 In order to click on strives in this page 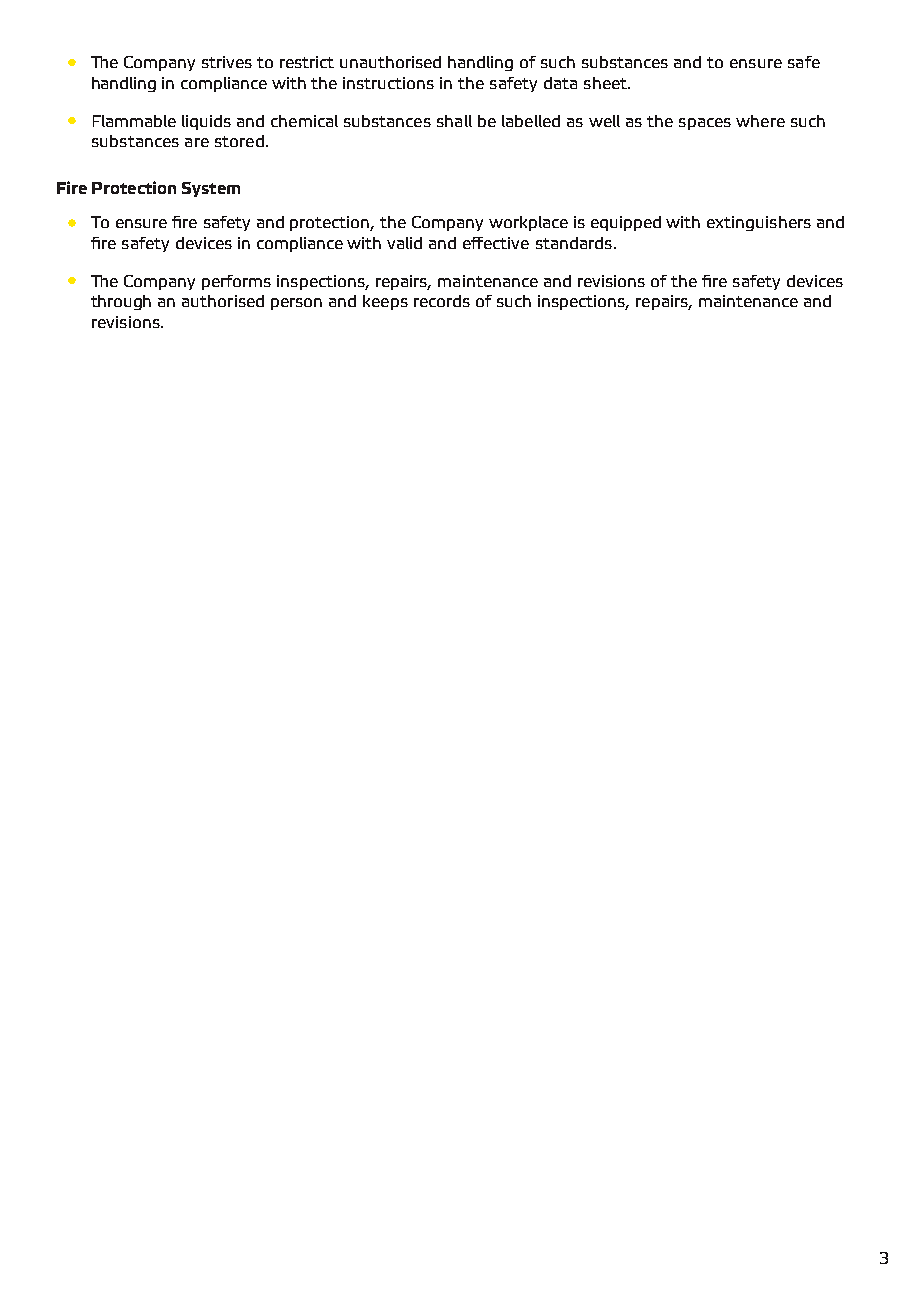, I will do `click(227, 62)`.
